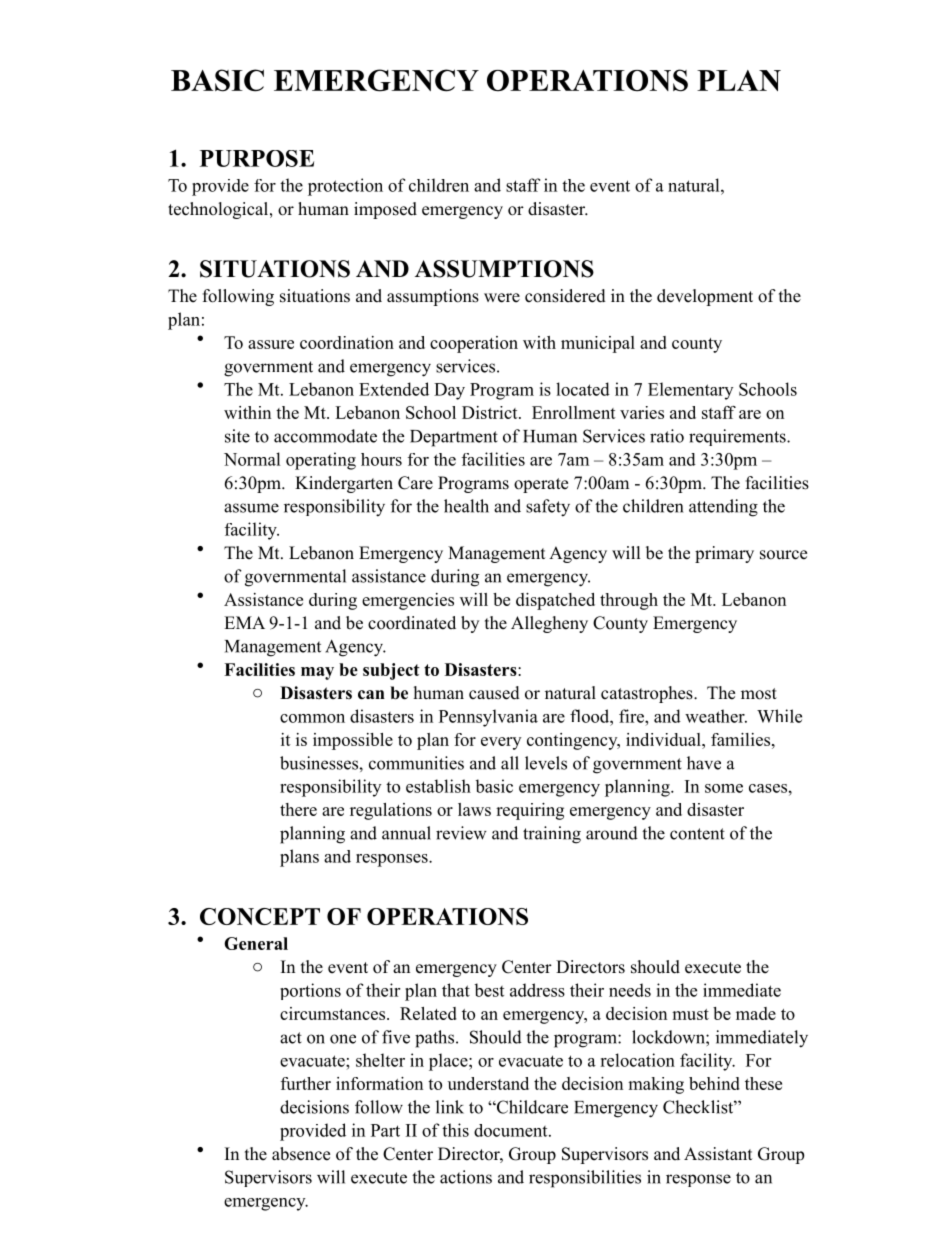 This page has width=952, height=1233. What do you see at coordinates (271, 344) in the page?
I see `assure` at bounding box center [271, 344].
